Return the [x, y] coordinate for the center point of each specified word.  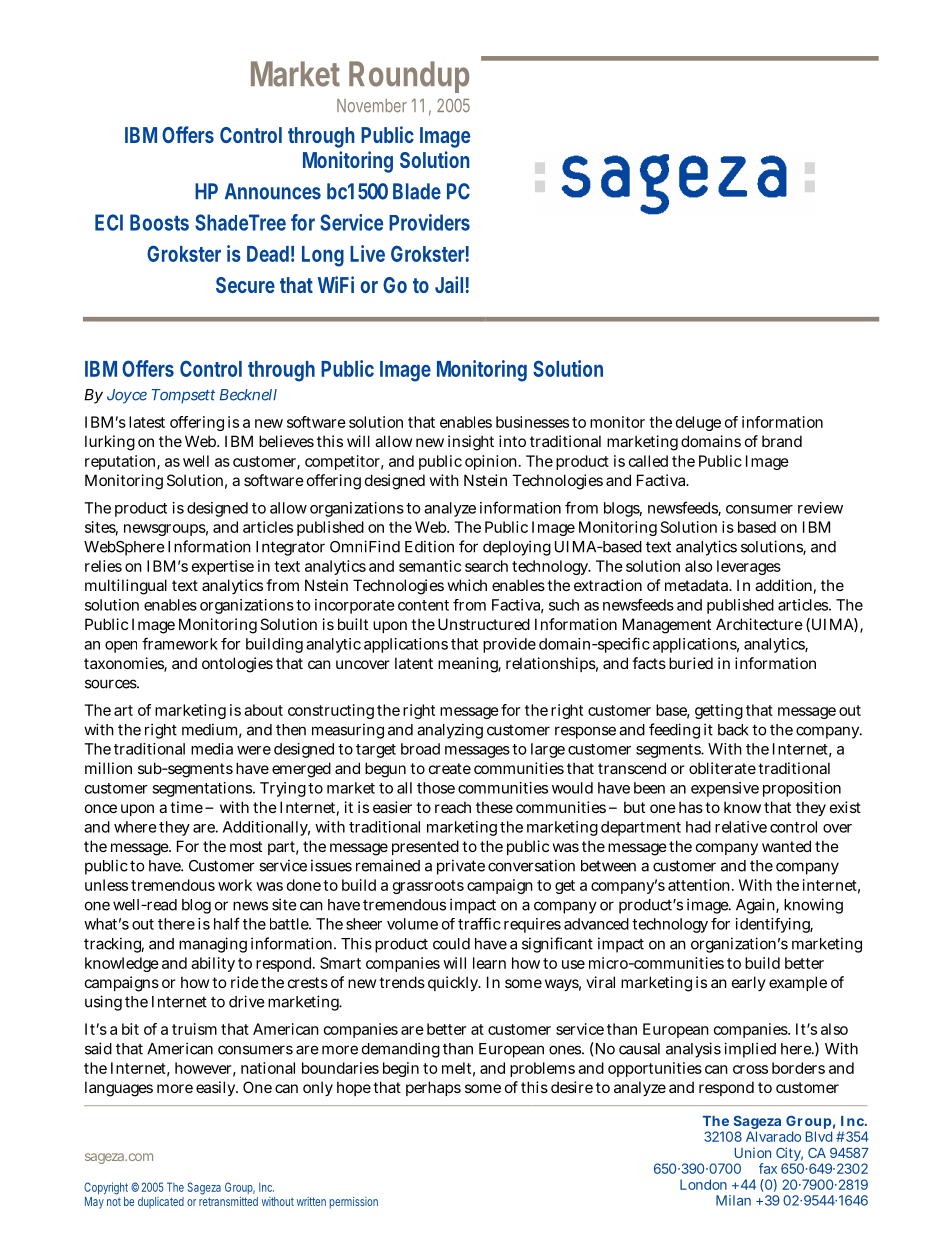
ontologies [237, 665]
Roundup [409, 77]
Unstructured [484, 624]
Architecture [759, 624]
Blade [417, 191]
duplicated [161, 1203]
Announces [273, 191]
